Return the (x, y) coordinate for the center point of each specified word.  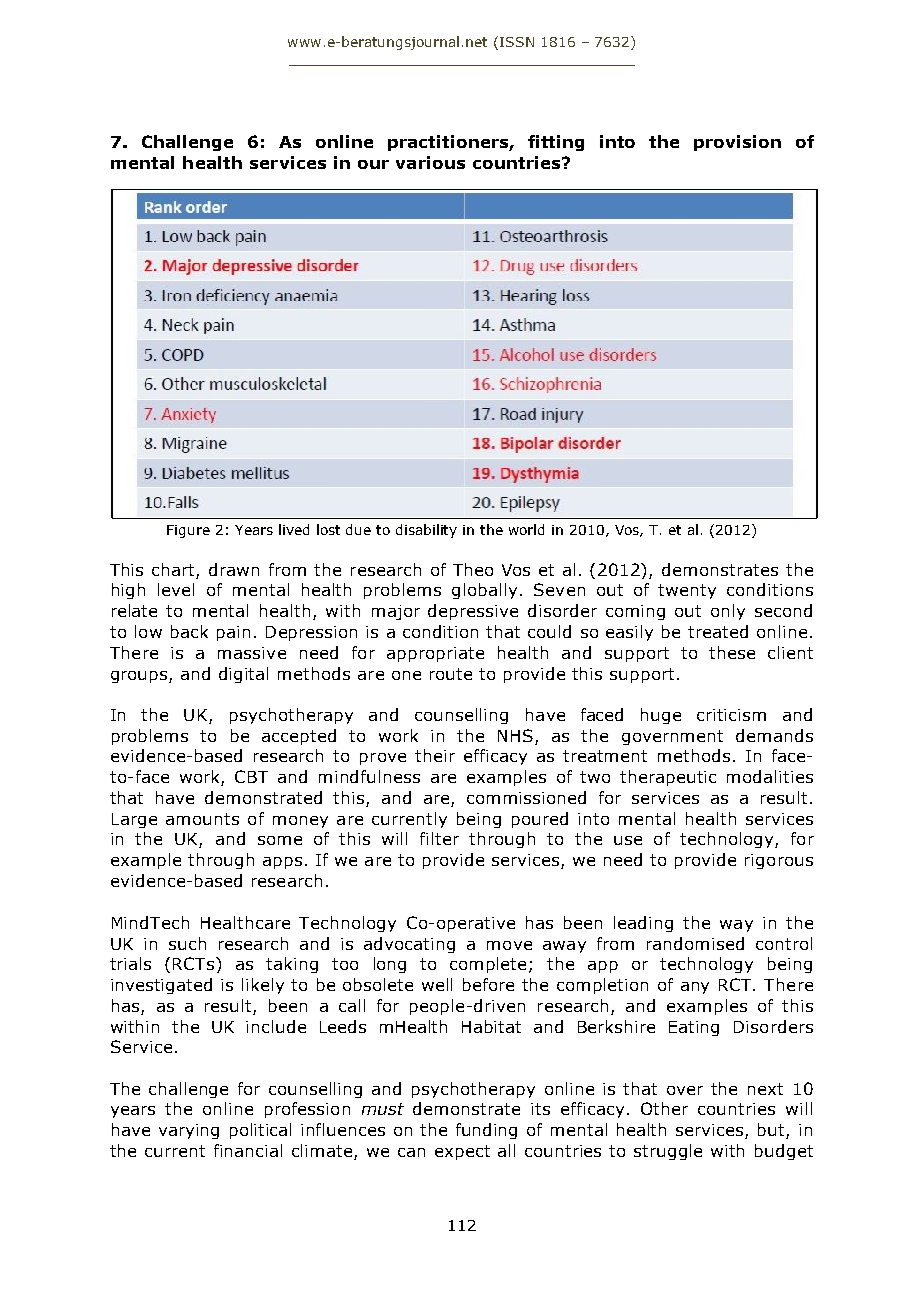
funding (486, 1131)
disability (426, 531)
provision (737, 143)
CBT (251, 776)
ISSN (517, 42)
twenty (687, 591)
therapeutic (668, 778)
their (435, 755)
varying (189, 1131)
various (430, 162)
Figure (188, 531)
